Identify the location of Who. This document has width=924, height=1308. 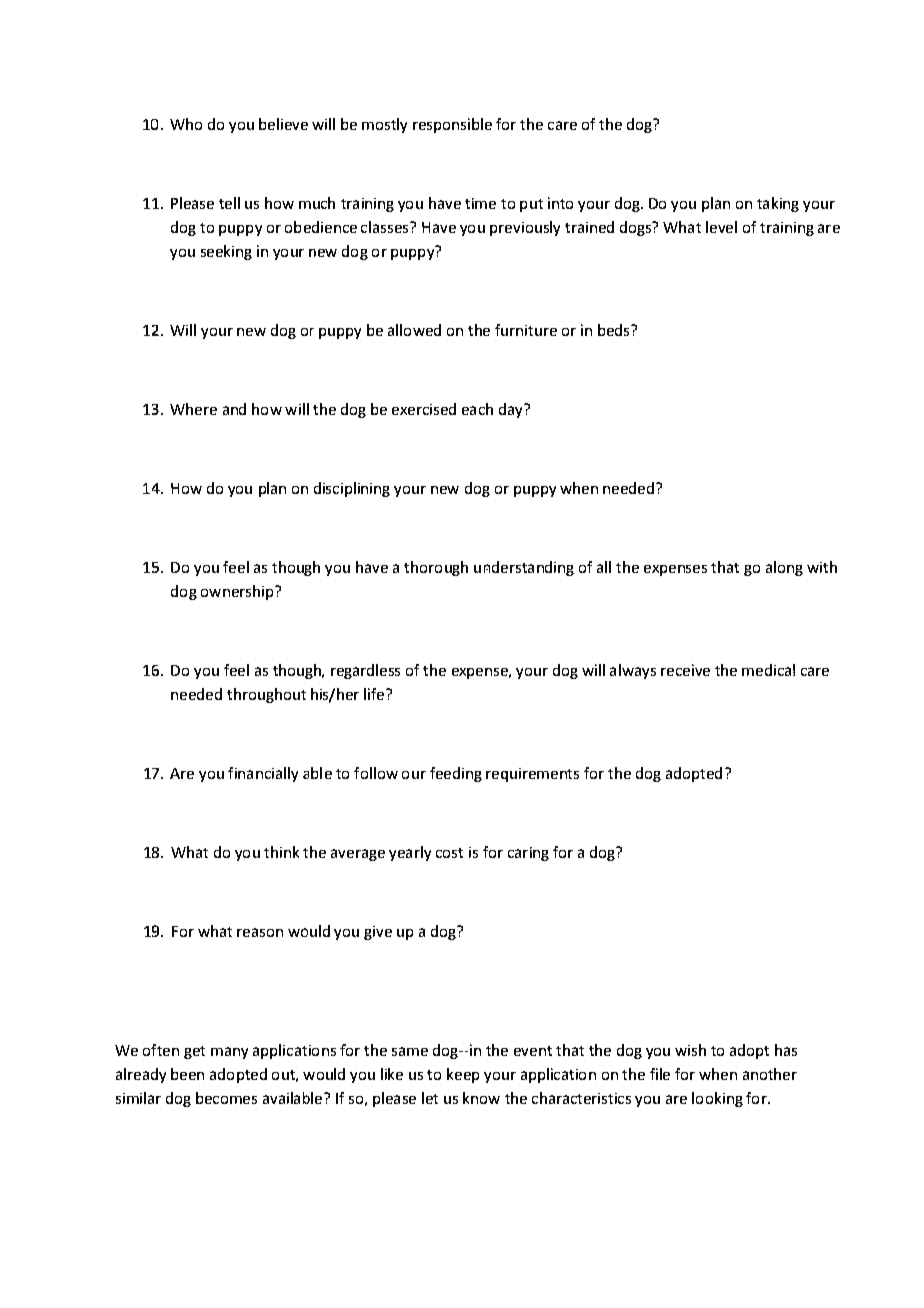
(186, 124).
